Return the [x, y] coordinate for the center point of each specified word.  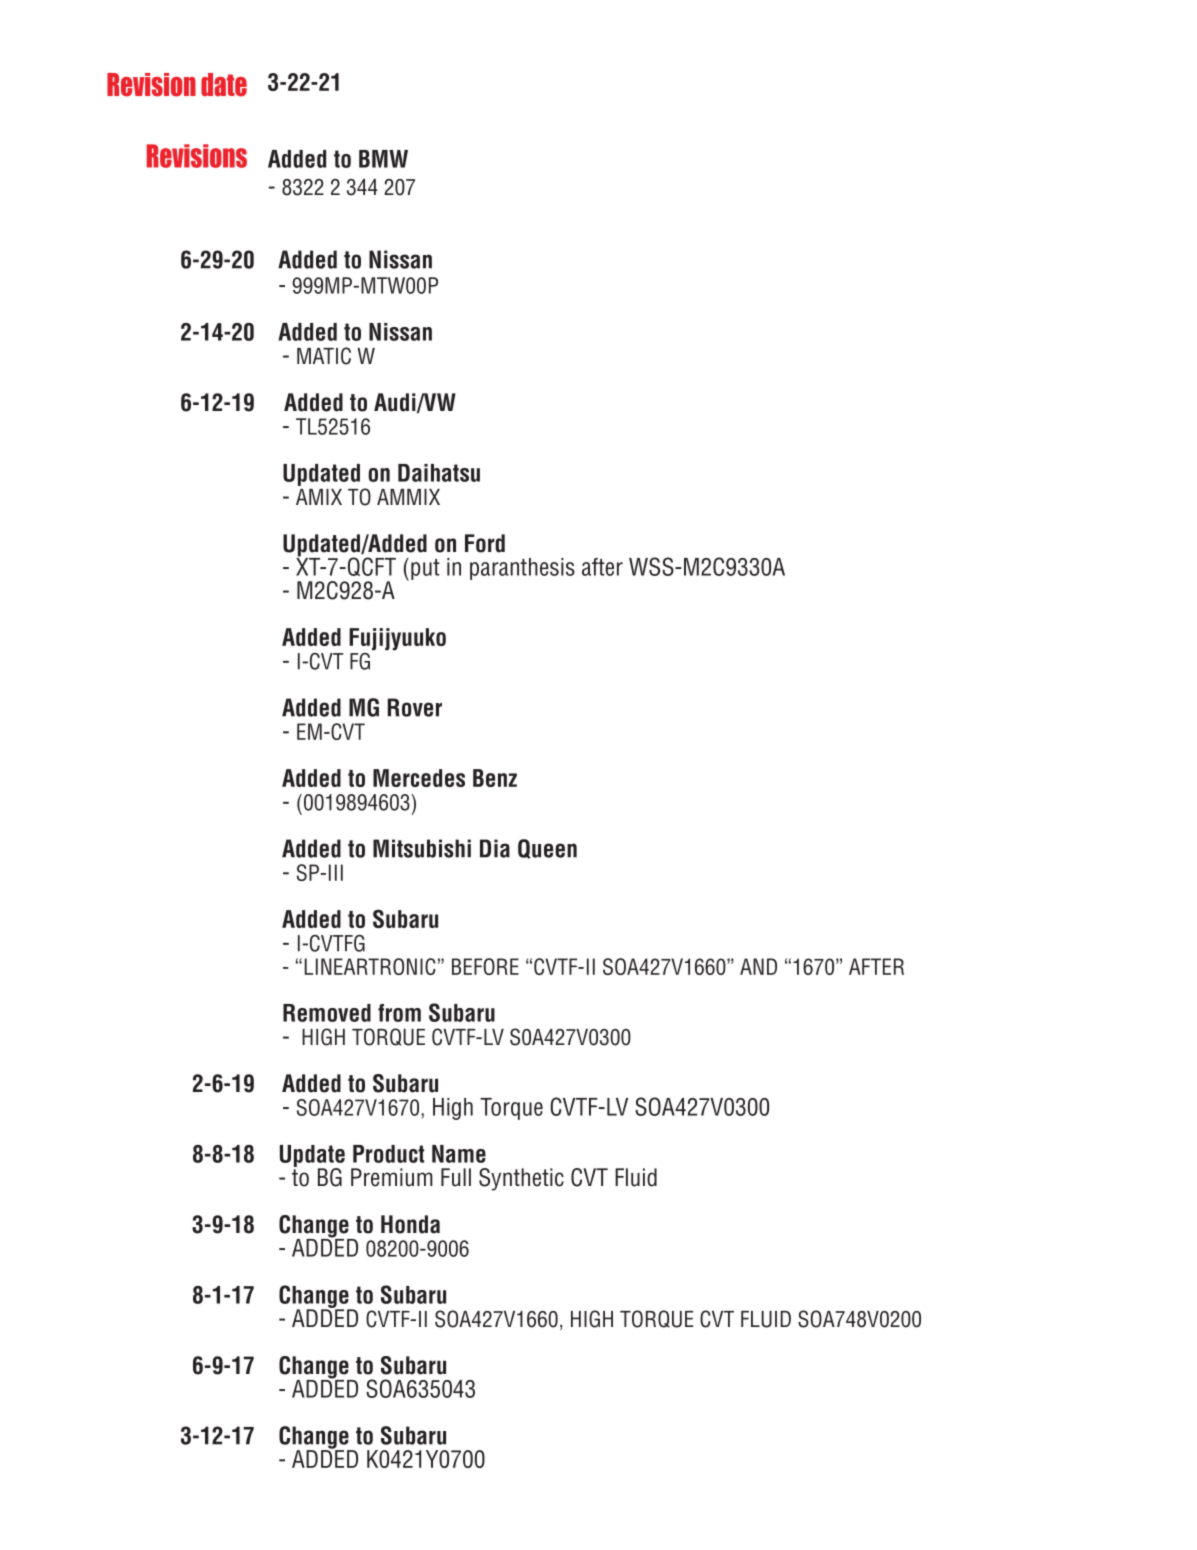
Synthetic [521, 1179]
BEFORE [485, 966]
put [425, 569]
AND [758, 966]
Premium [392, 1177]
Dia [495, 848]
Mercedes [419, 778]
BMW [383, 159]
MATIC [324, 356]
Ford [485, 543]
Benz [495, 778]
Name [459, 1154]
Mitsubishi [422, 848]
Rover [415, 707]
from [399, 1013]
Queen [547, 849]
